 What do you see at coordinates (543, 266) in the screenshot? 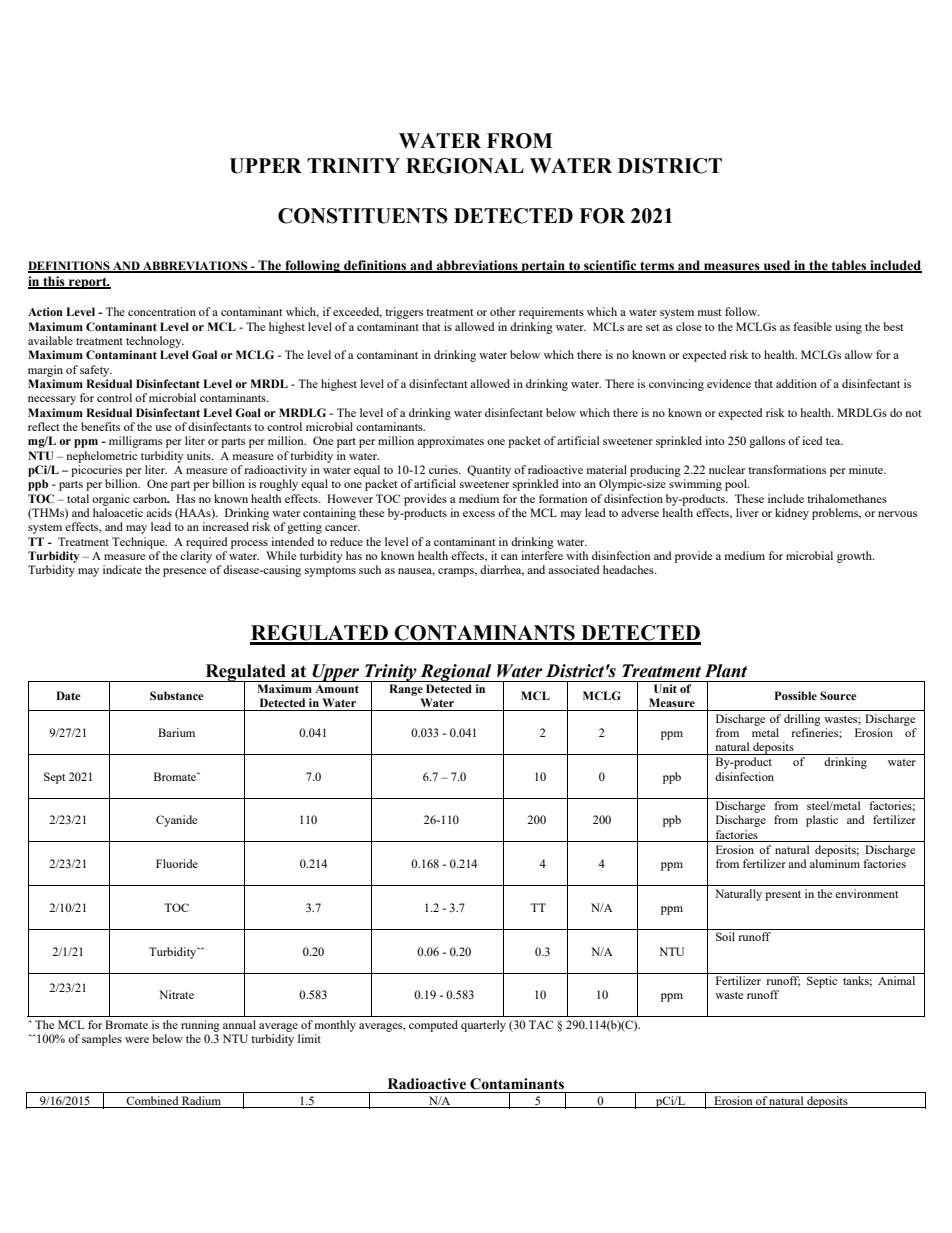
I see `pertain` at bounding box center [543, 266].
